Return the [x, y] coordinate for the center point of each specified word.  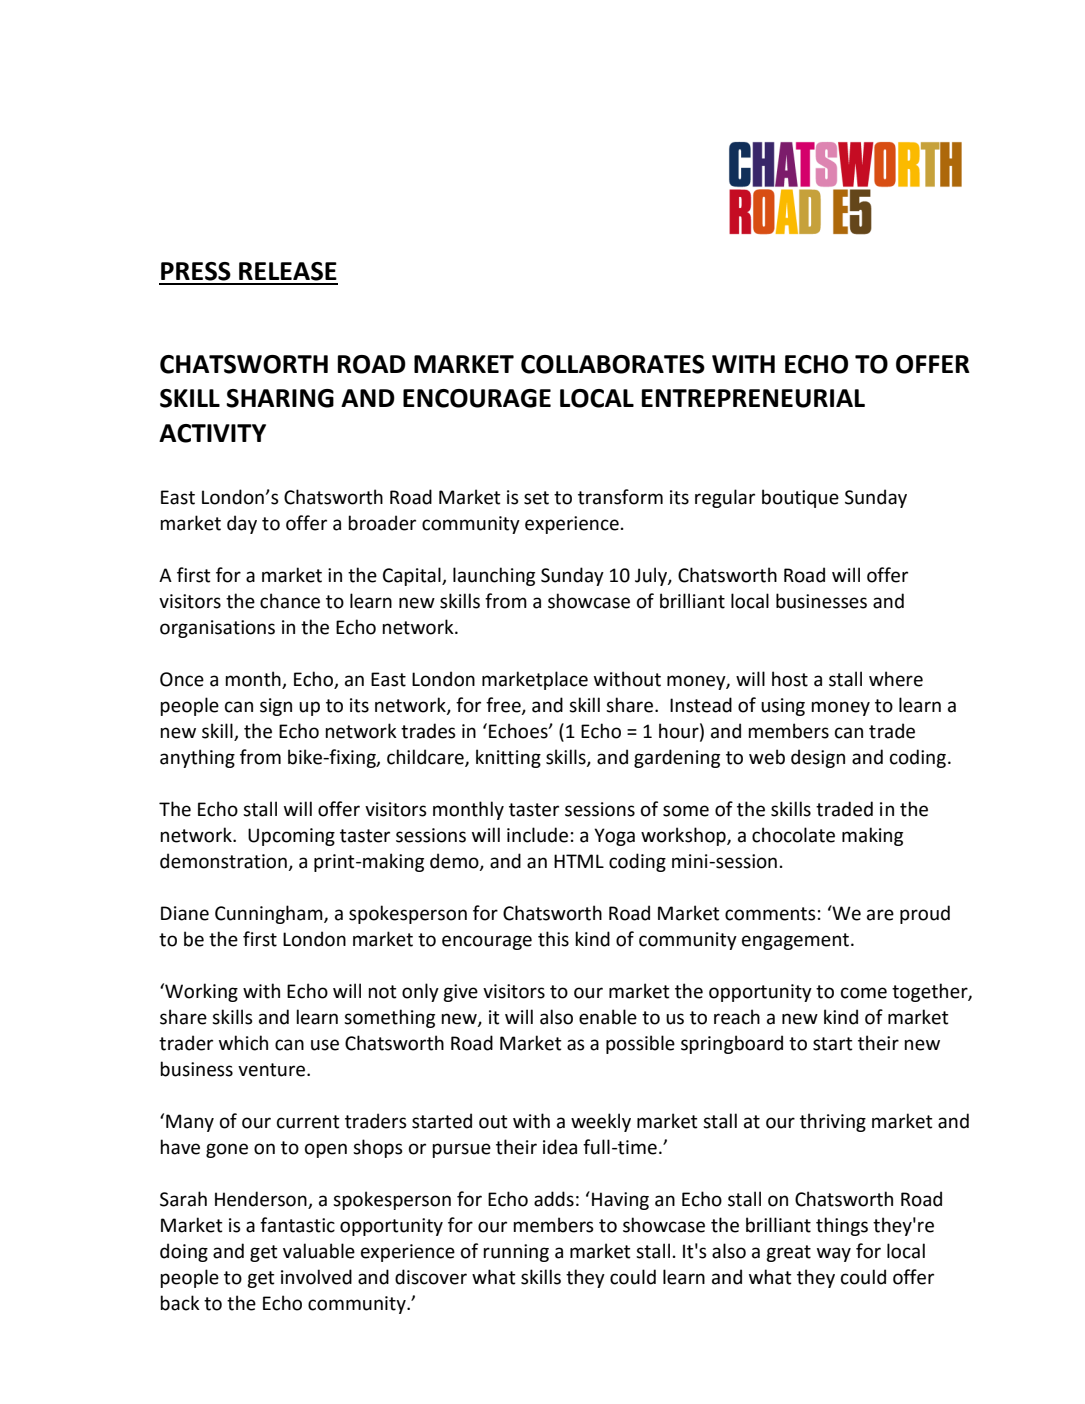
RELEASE [288, 271]
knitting [508, 758]
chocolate [793, 835]
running [516, 1253]
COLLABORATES [613, 364]
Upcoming [291, 837]
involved [316, 1277]
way [834, 1254]
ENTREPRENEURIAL [753, 398]
